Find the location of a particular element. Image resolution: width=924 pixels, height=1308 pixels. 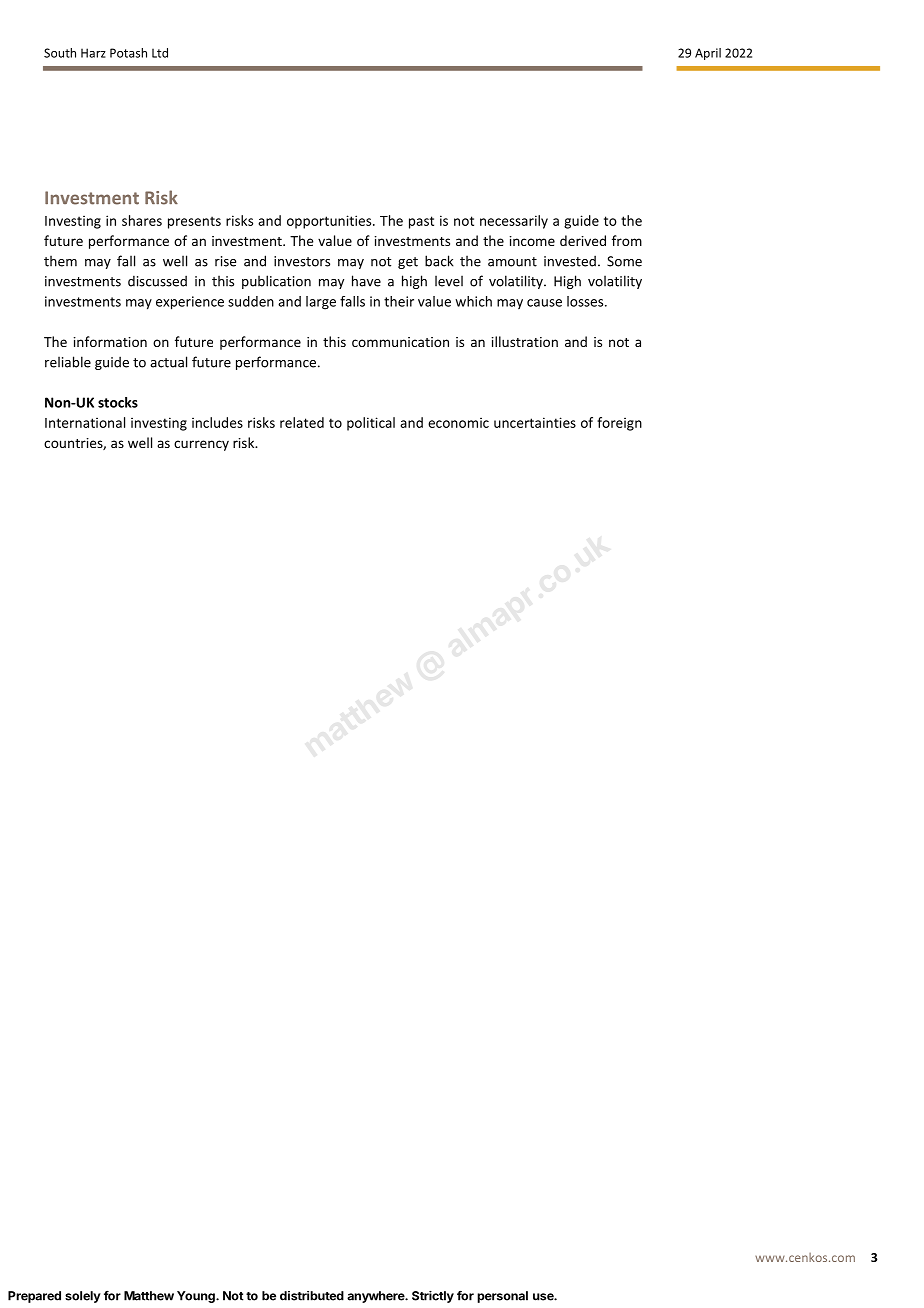

Potash is located at coordinates (128, 53).
